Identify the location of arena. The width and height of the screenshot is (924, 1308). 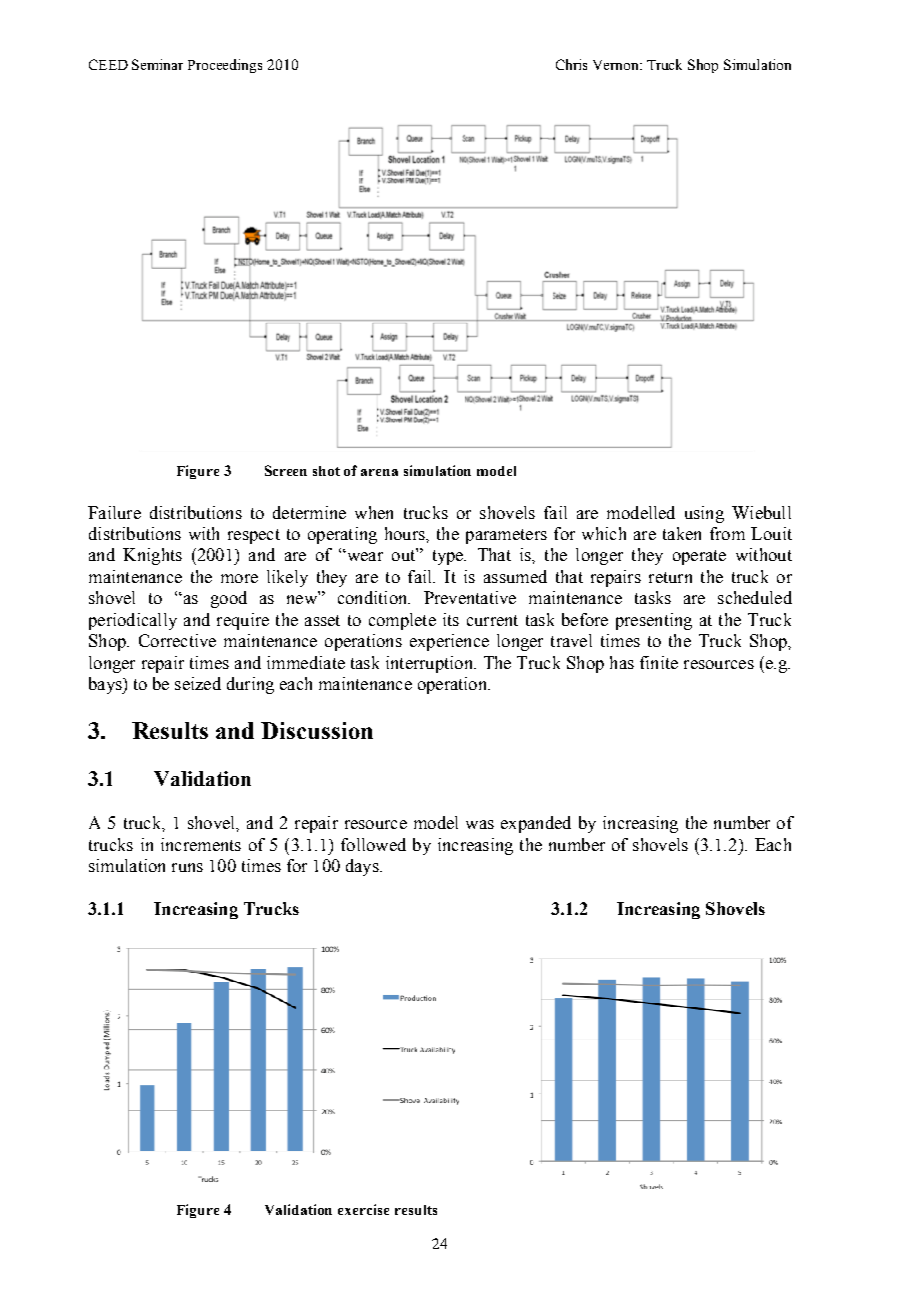
(379, 472).
